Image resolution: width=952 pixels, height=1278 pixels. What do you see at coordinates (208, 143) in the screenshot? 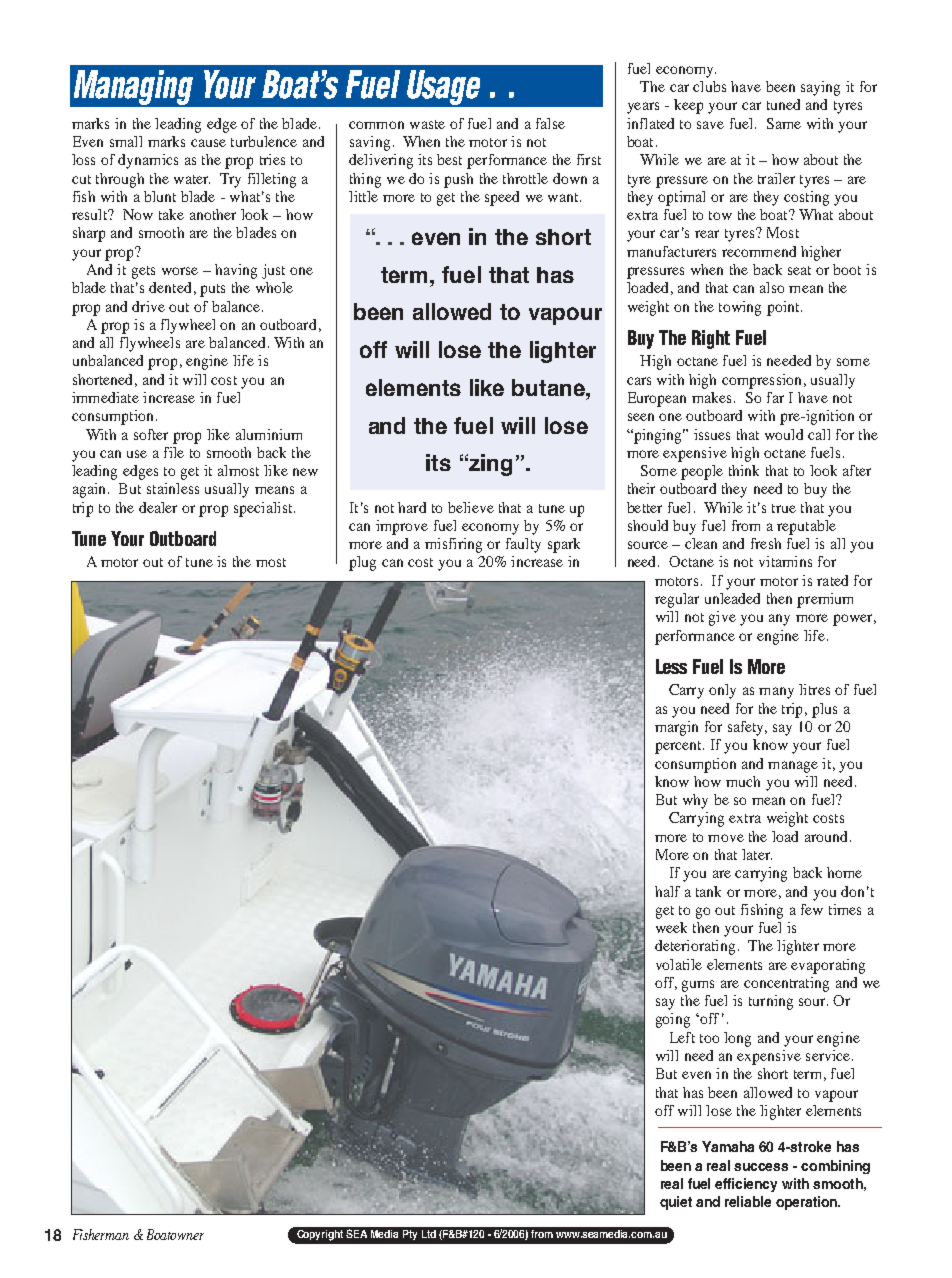
I see `cause` at bounding box center [208, 143].
